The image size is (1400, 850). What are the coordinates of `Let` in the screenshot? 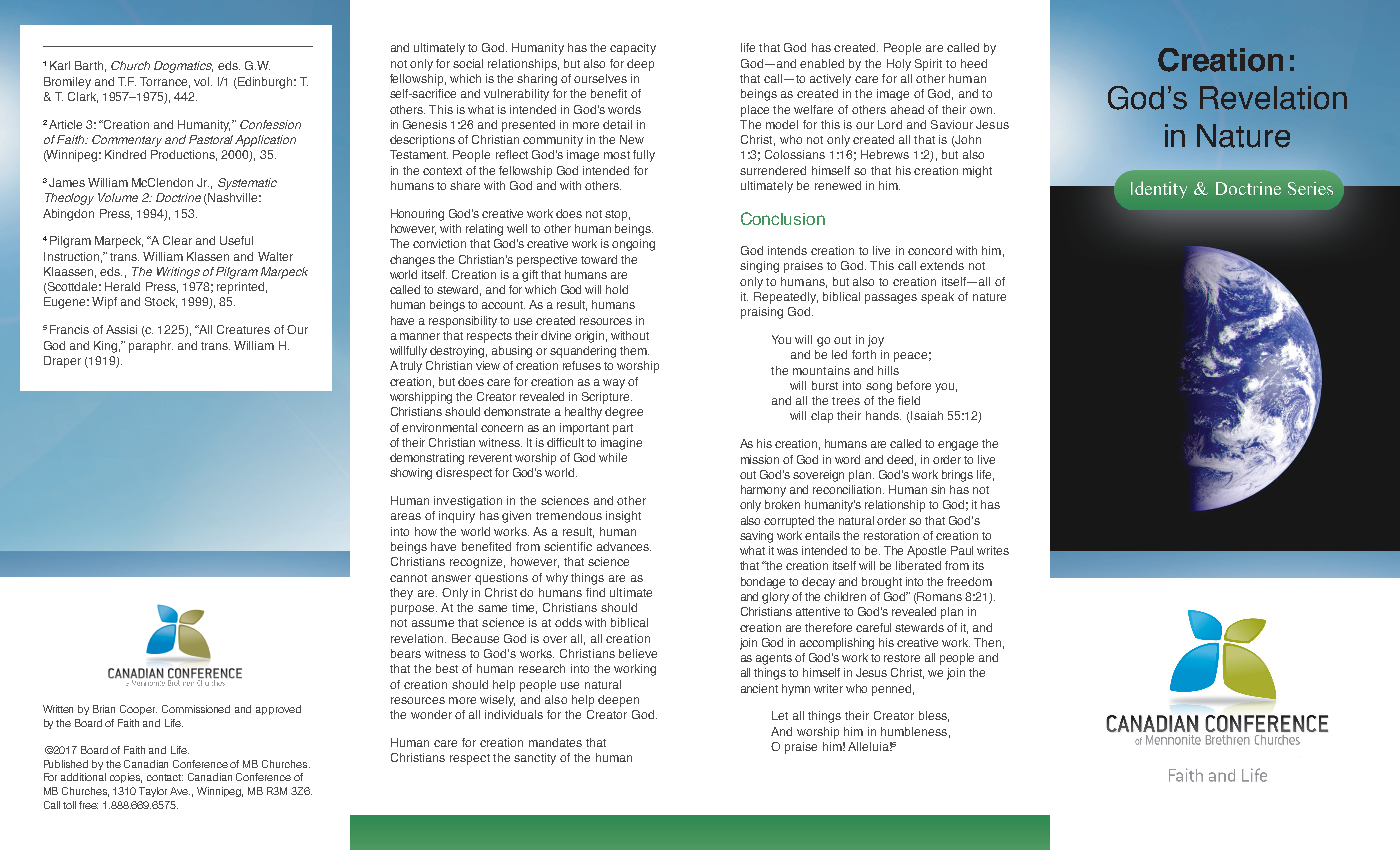 It's located at (780, 715).
